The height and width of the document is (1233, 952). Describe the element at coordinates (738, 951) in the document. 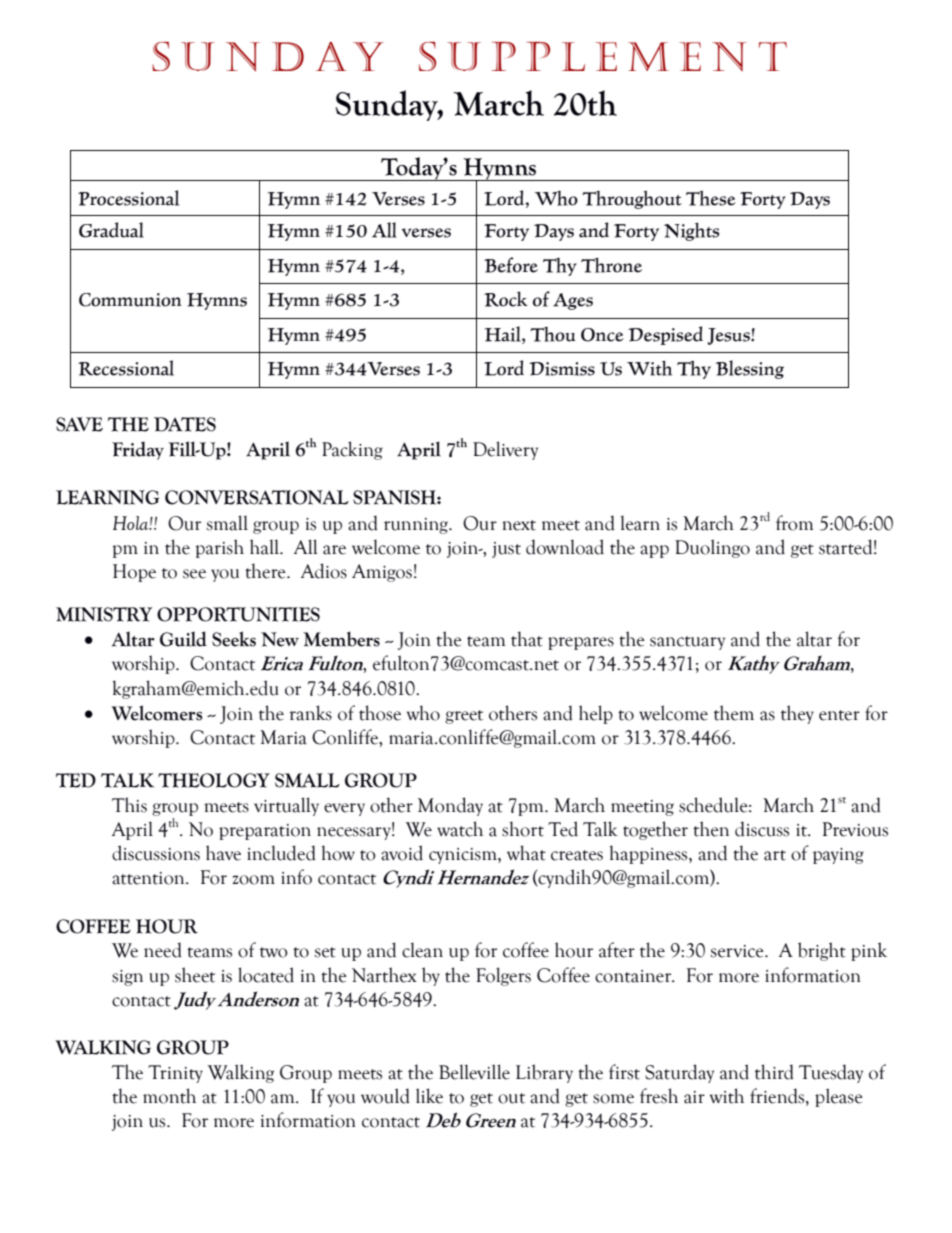

I see `service` at that location.
